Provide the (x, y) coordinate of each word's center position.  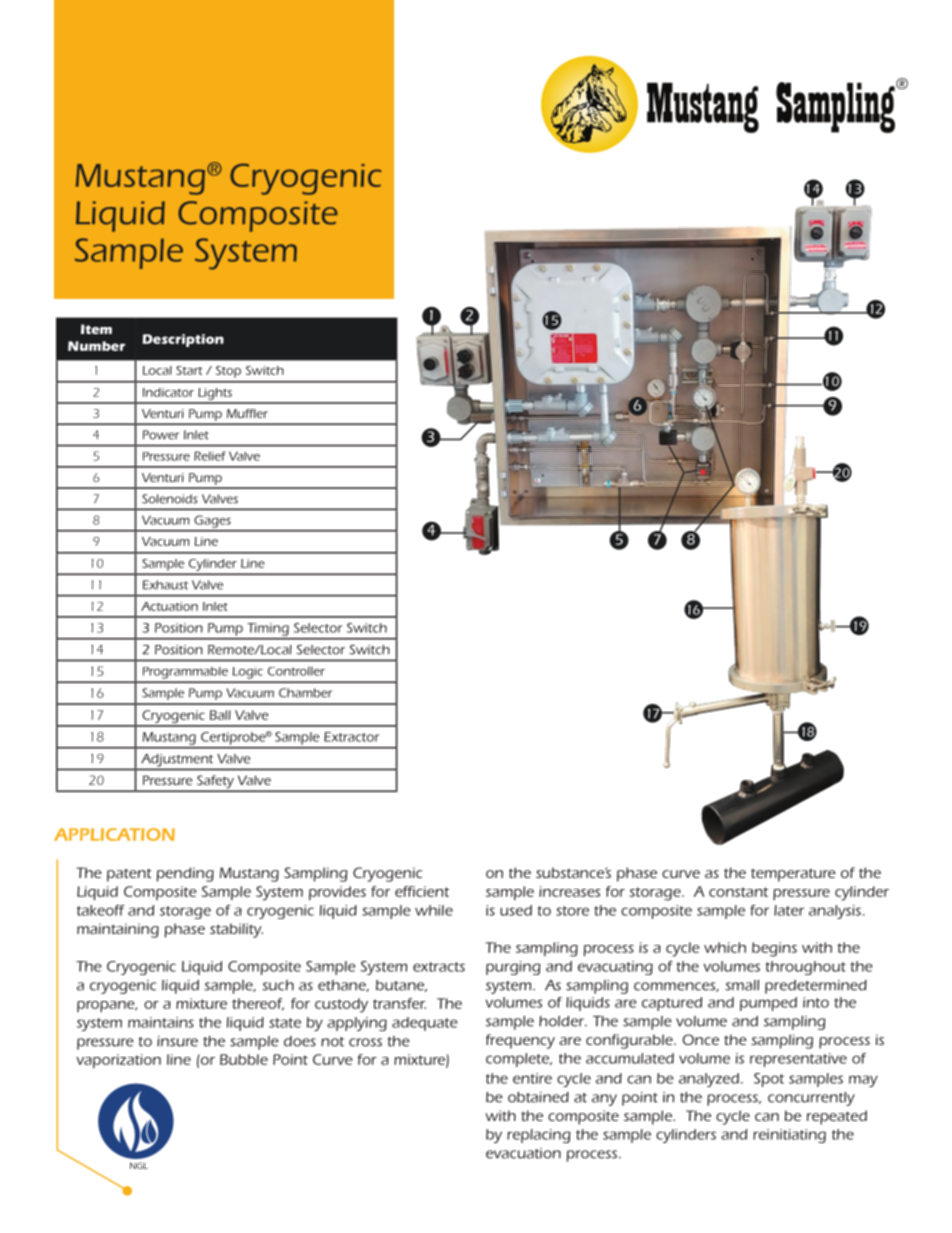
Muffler (247, 413)
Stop (228, 372)
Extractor (351, 737)
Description (183, 340)
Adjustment (177, 760)
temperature (793, 875)
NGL (139, 1165)
